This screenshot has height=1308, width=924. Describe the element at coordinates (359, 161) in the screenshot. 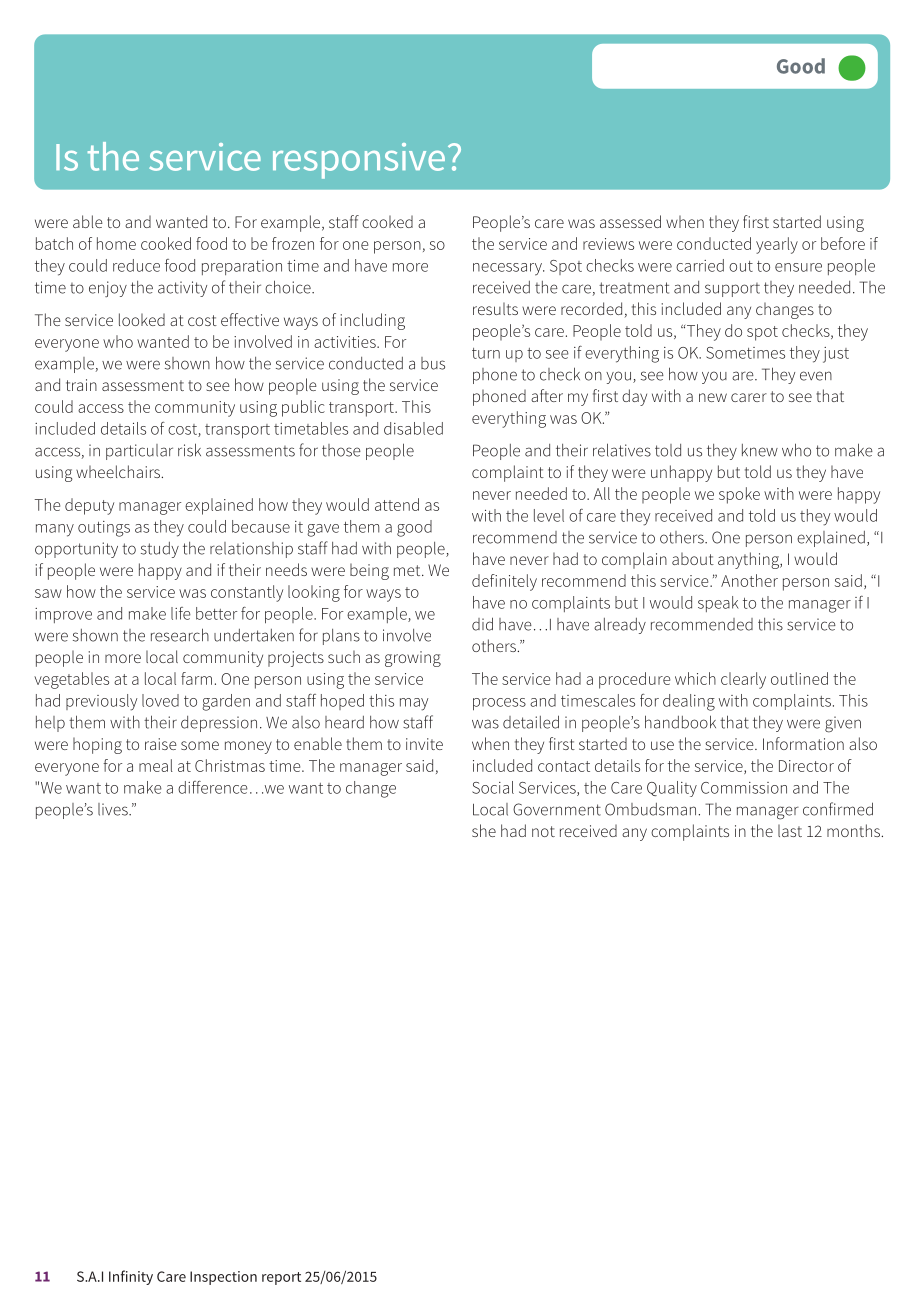

I see `responsive` at that location.
